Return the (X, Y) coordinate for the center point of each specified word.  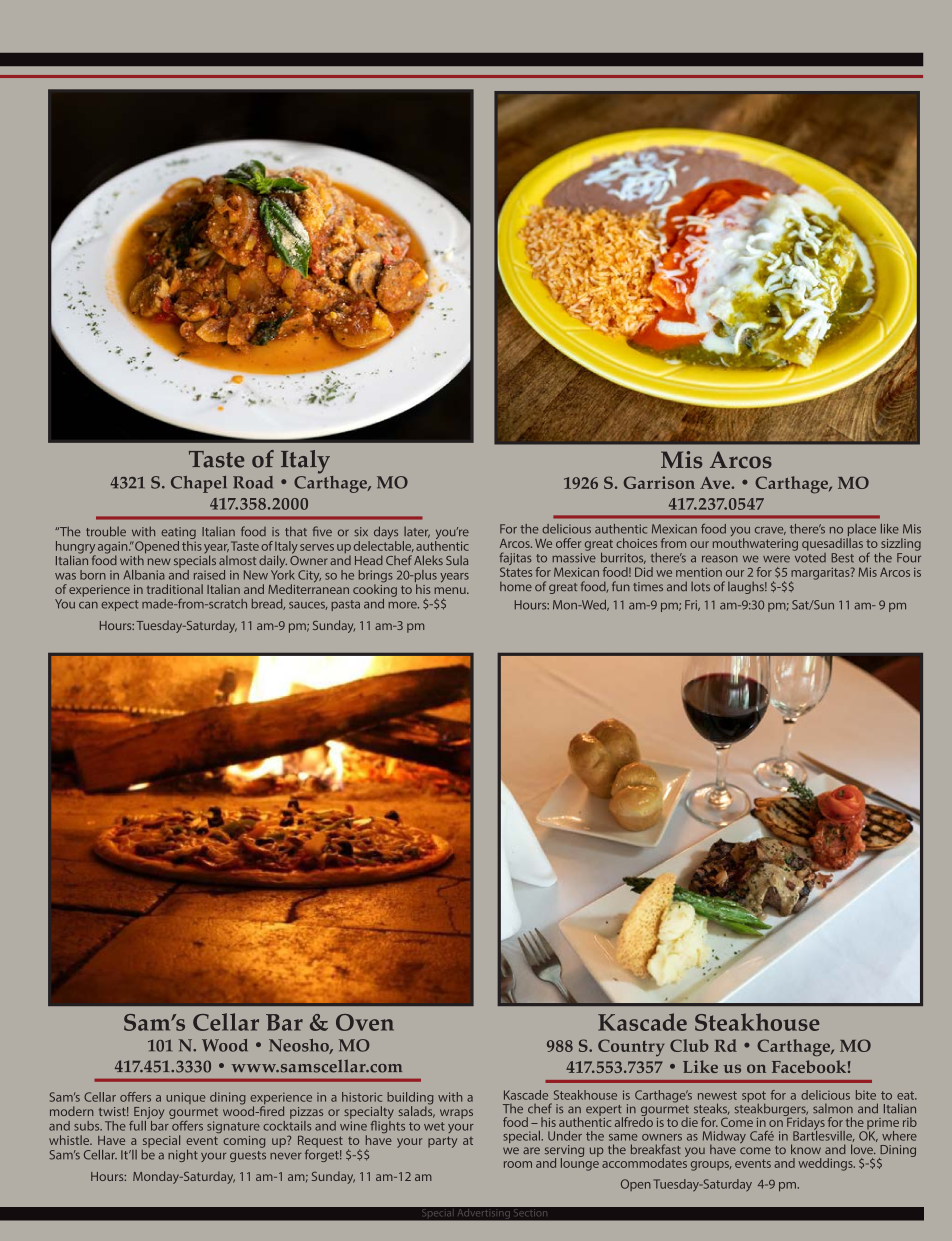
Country (631, 1047)
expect (120, 605)
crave (770, 531)
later (417, 532)
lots (700, 586)
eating (178, 534)
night (183, 1156)
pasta (345, 605)
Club (689, 1045)
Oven (365, 1022)
